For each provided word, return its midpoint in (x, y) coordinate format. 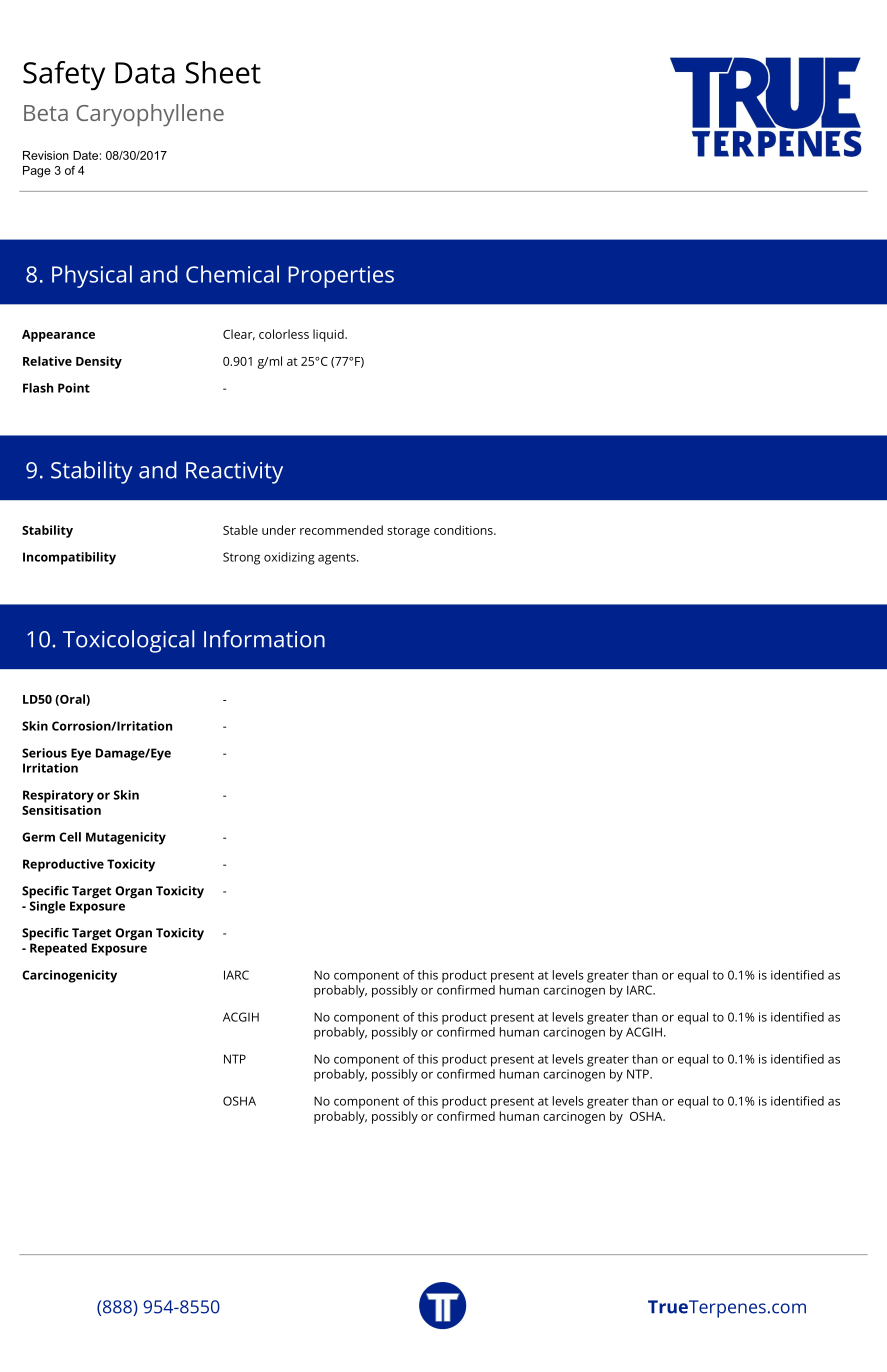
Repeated (58, 949)
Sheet (223, 72)
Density (99, 362)
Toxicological (128, 641)
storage (408, 532)
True (668, 1307)
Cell (70, 837)
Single (48, 906)
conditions (464, 530)
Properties (341, 277)
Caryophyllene (150, 115)
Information (264, 639)
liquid (329, 335)
